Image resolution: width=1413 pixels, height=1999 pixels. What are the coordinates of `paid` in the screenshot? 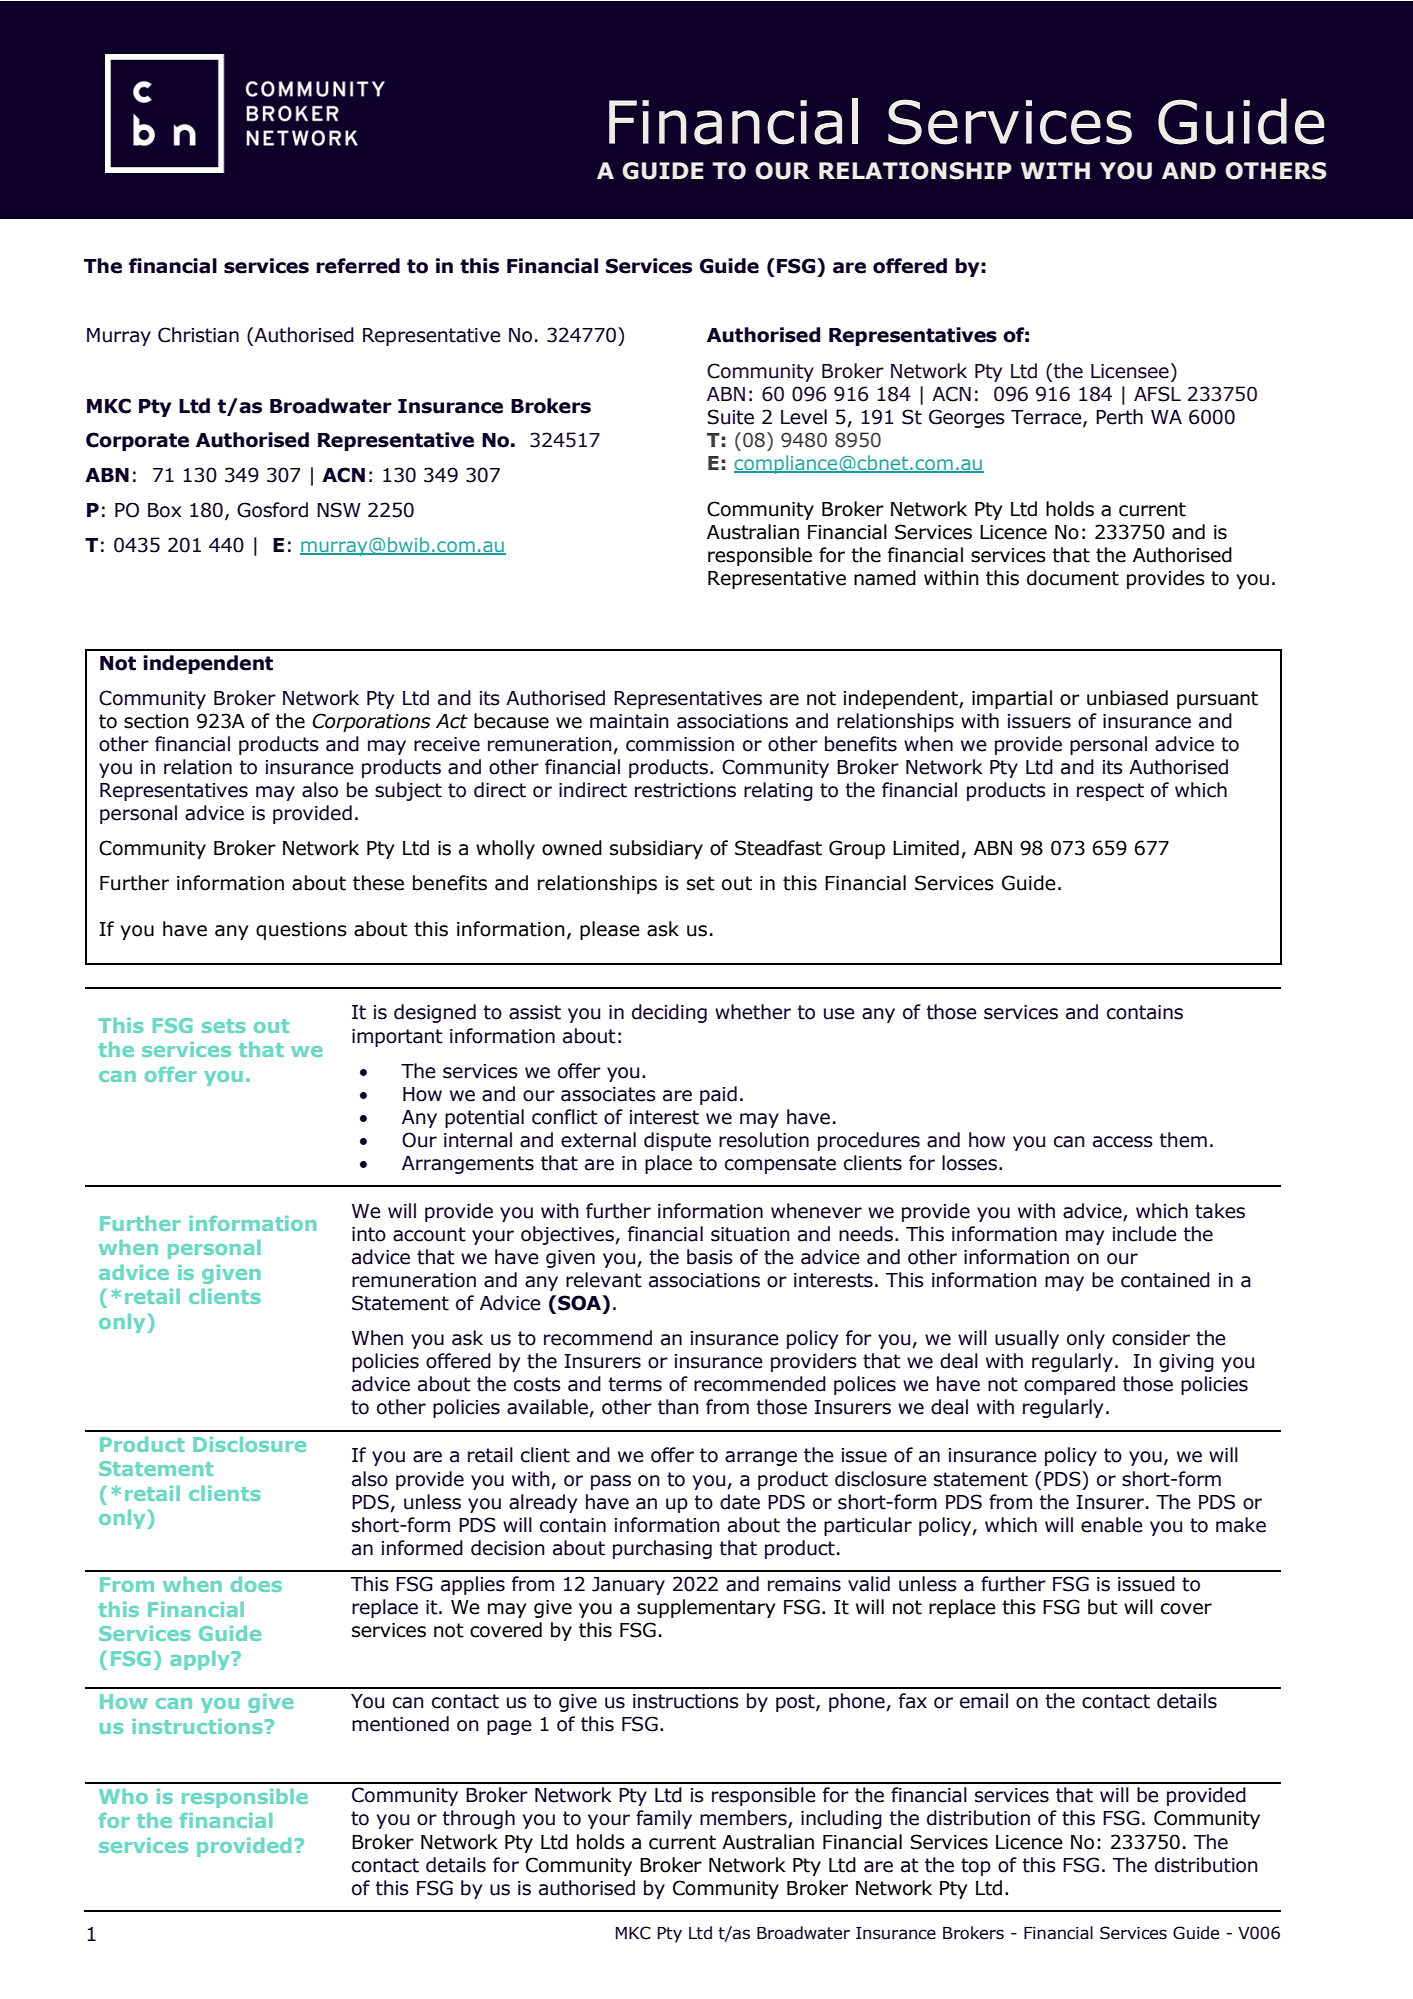 It's located at (718, 1095).
